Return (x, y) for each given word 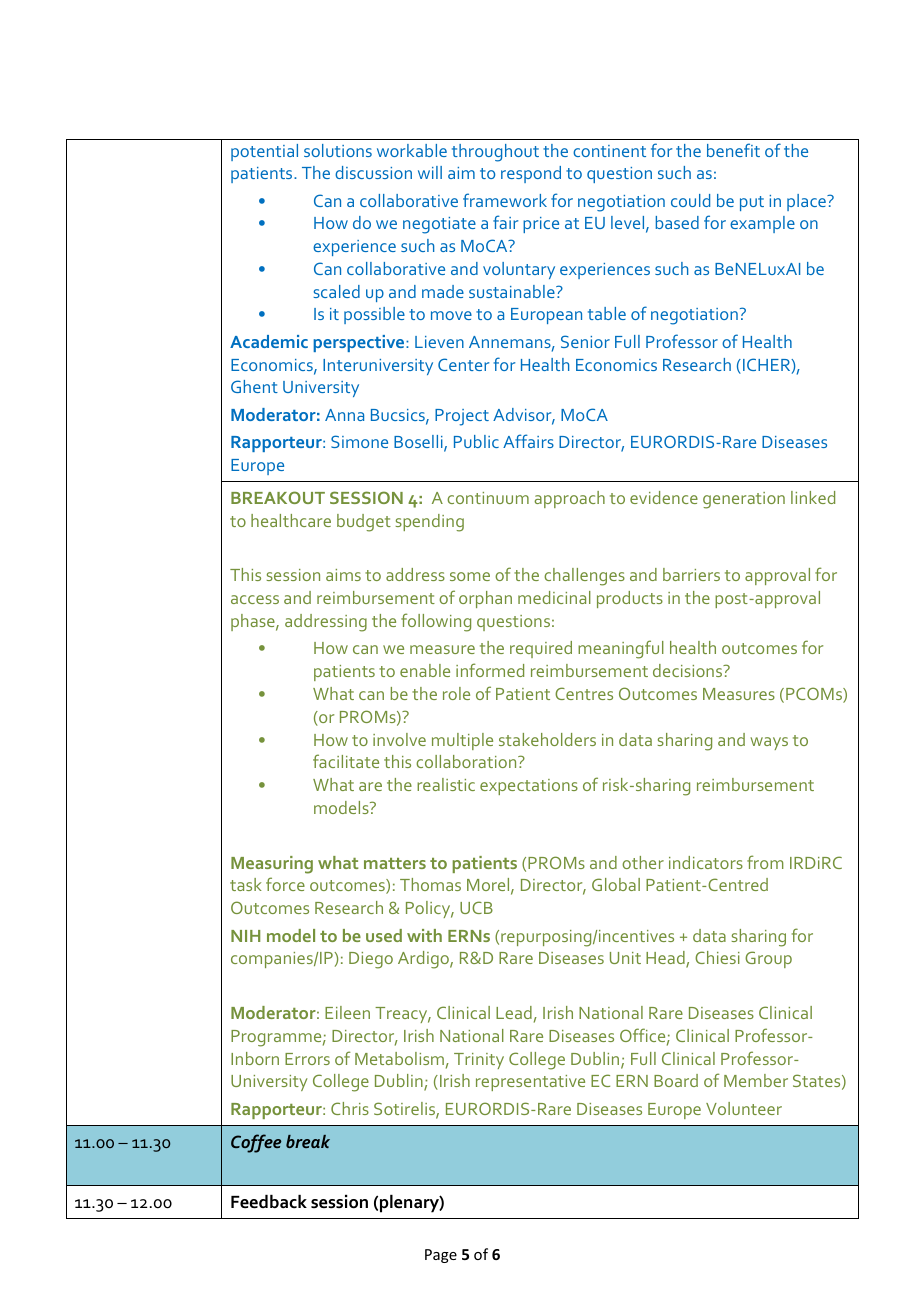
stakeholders (547, 739)
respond (531, 174)
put (752, 203)
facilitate (346, 761)
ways (769, 743)
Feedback (269, 1202)
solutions (338, 150)
